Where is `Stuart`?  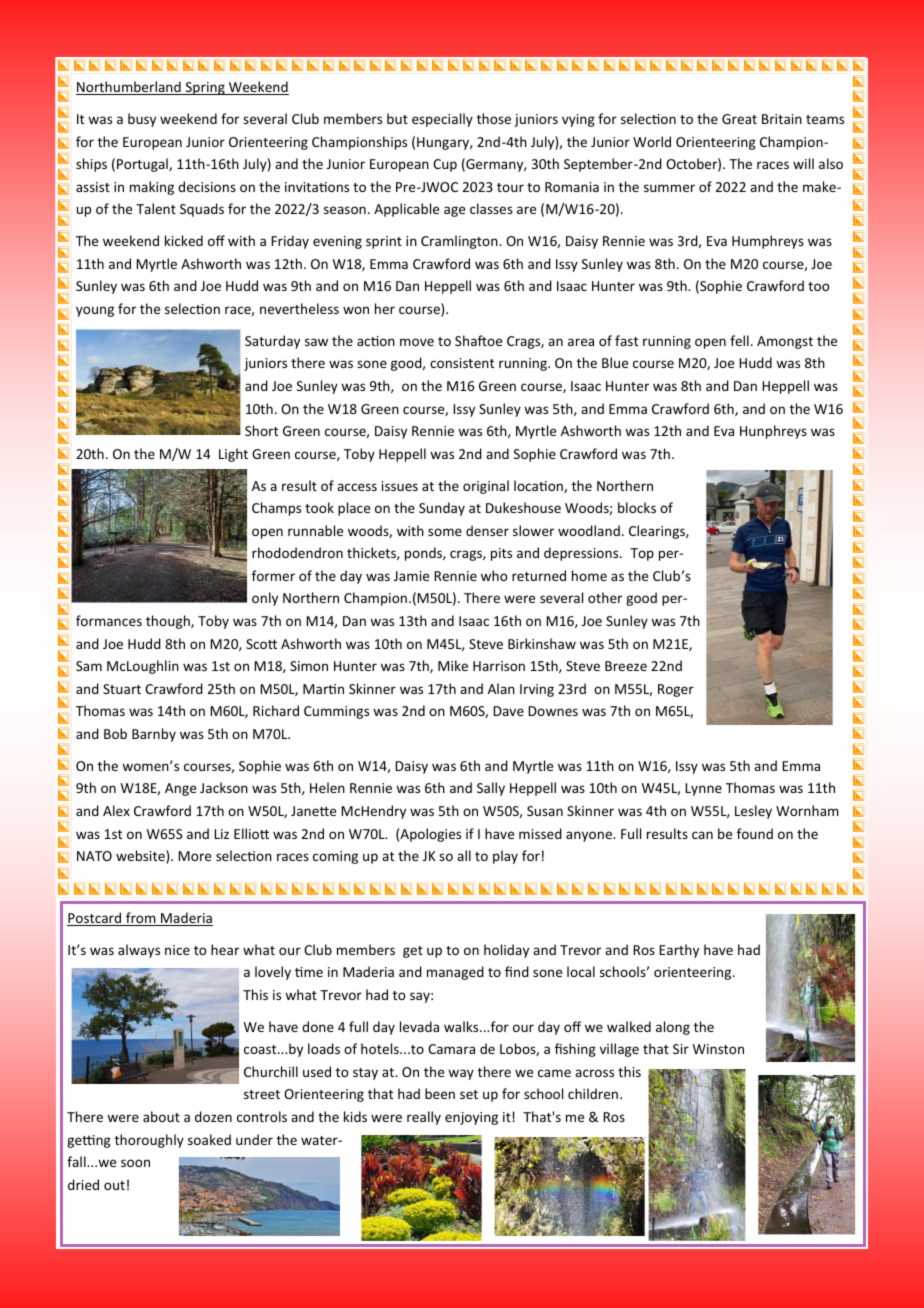 Stuart is located at coordinates (122, 689).
